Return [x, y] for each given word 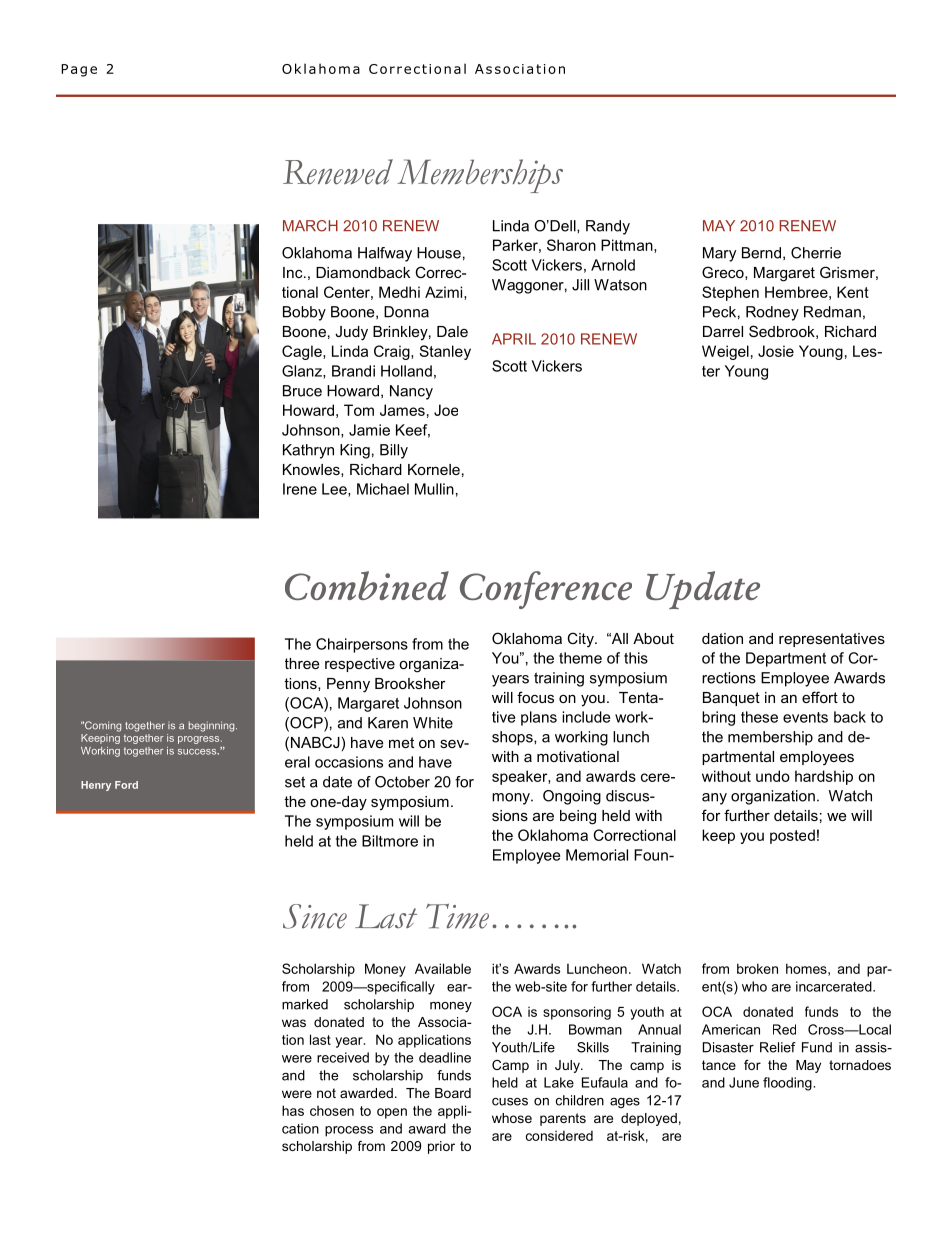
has [293, 1110]
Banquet [731, 699]
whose [512, 1118]
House [439, 253]
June [744, 1082]
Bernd [761, 253]
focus [535, 697]
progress [200, 740]
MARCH [310, 226]
